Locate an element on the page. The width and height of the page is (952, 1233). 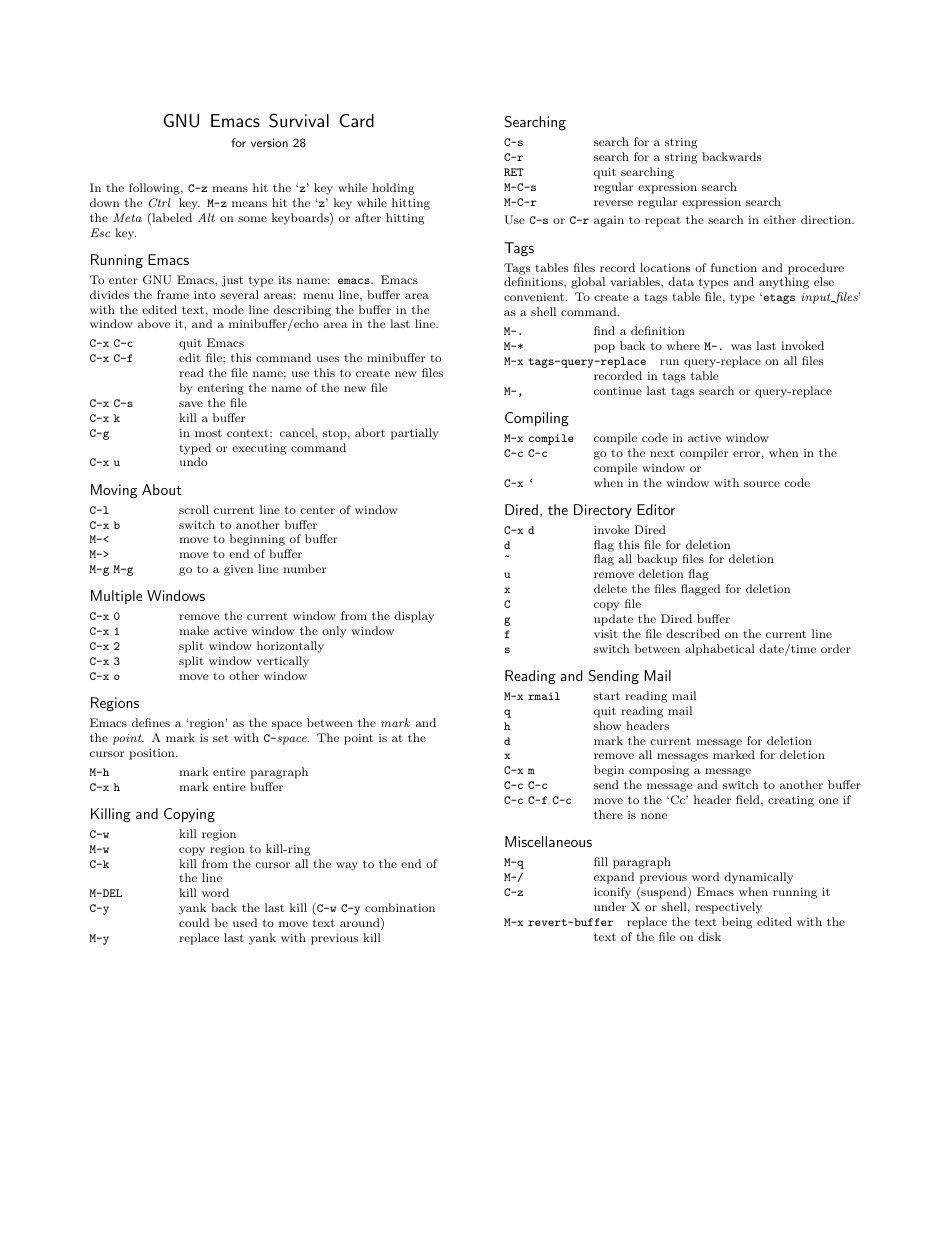
RET is located at coordinates (514, 172).
